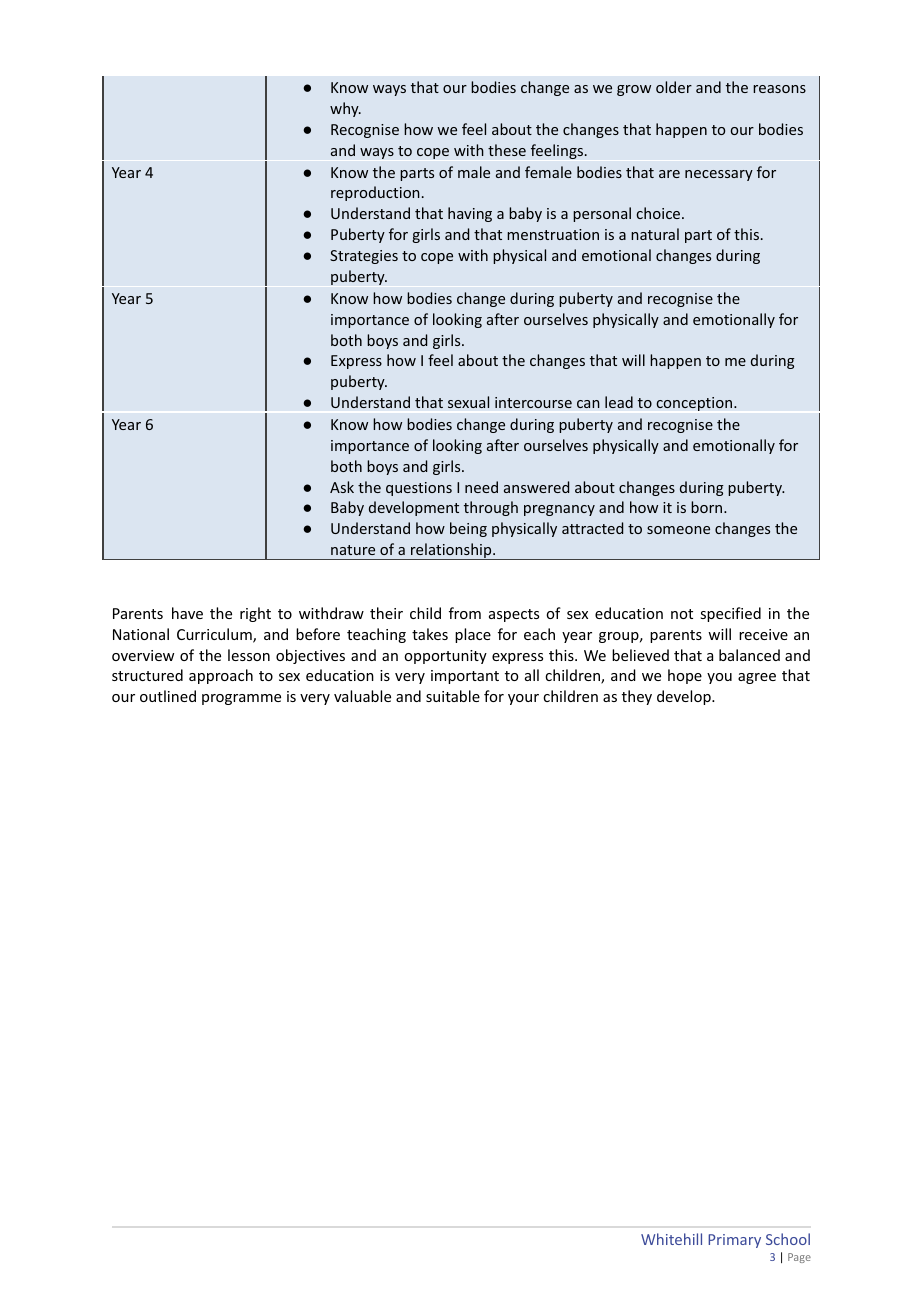 This document has height=1307, width=924. What do you see at coordinates (507, 150) in the document?
I see `these` at bounding box center [507, 150].
